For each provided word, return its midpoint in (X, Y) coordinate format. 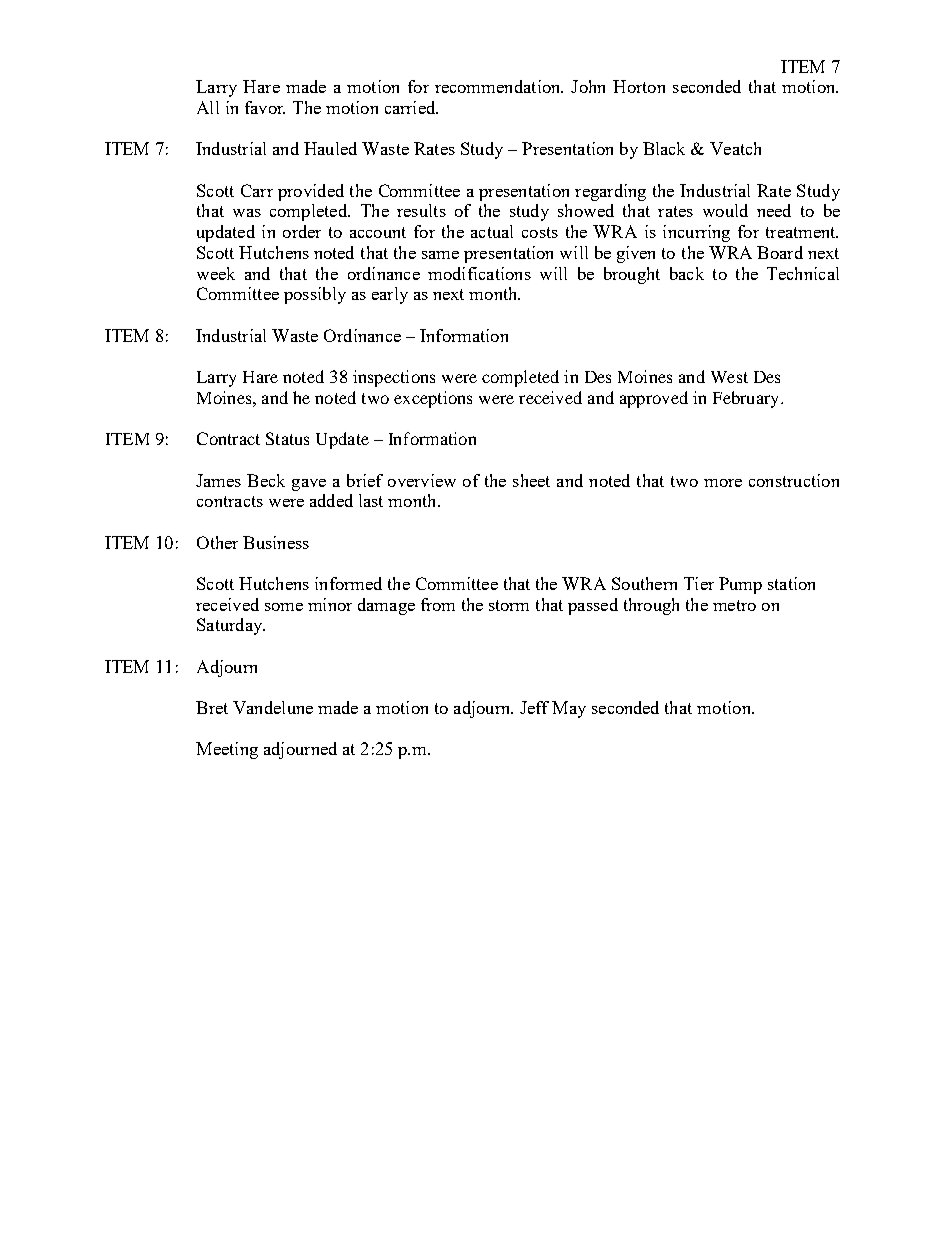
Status (287, 438)
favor (265, 107)
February (747, 399)
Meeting (227, 750)
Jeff (534, 707)
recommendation (499, 86)
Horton (639, 86)
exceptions (433, 399)
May (569, 709)
